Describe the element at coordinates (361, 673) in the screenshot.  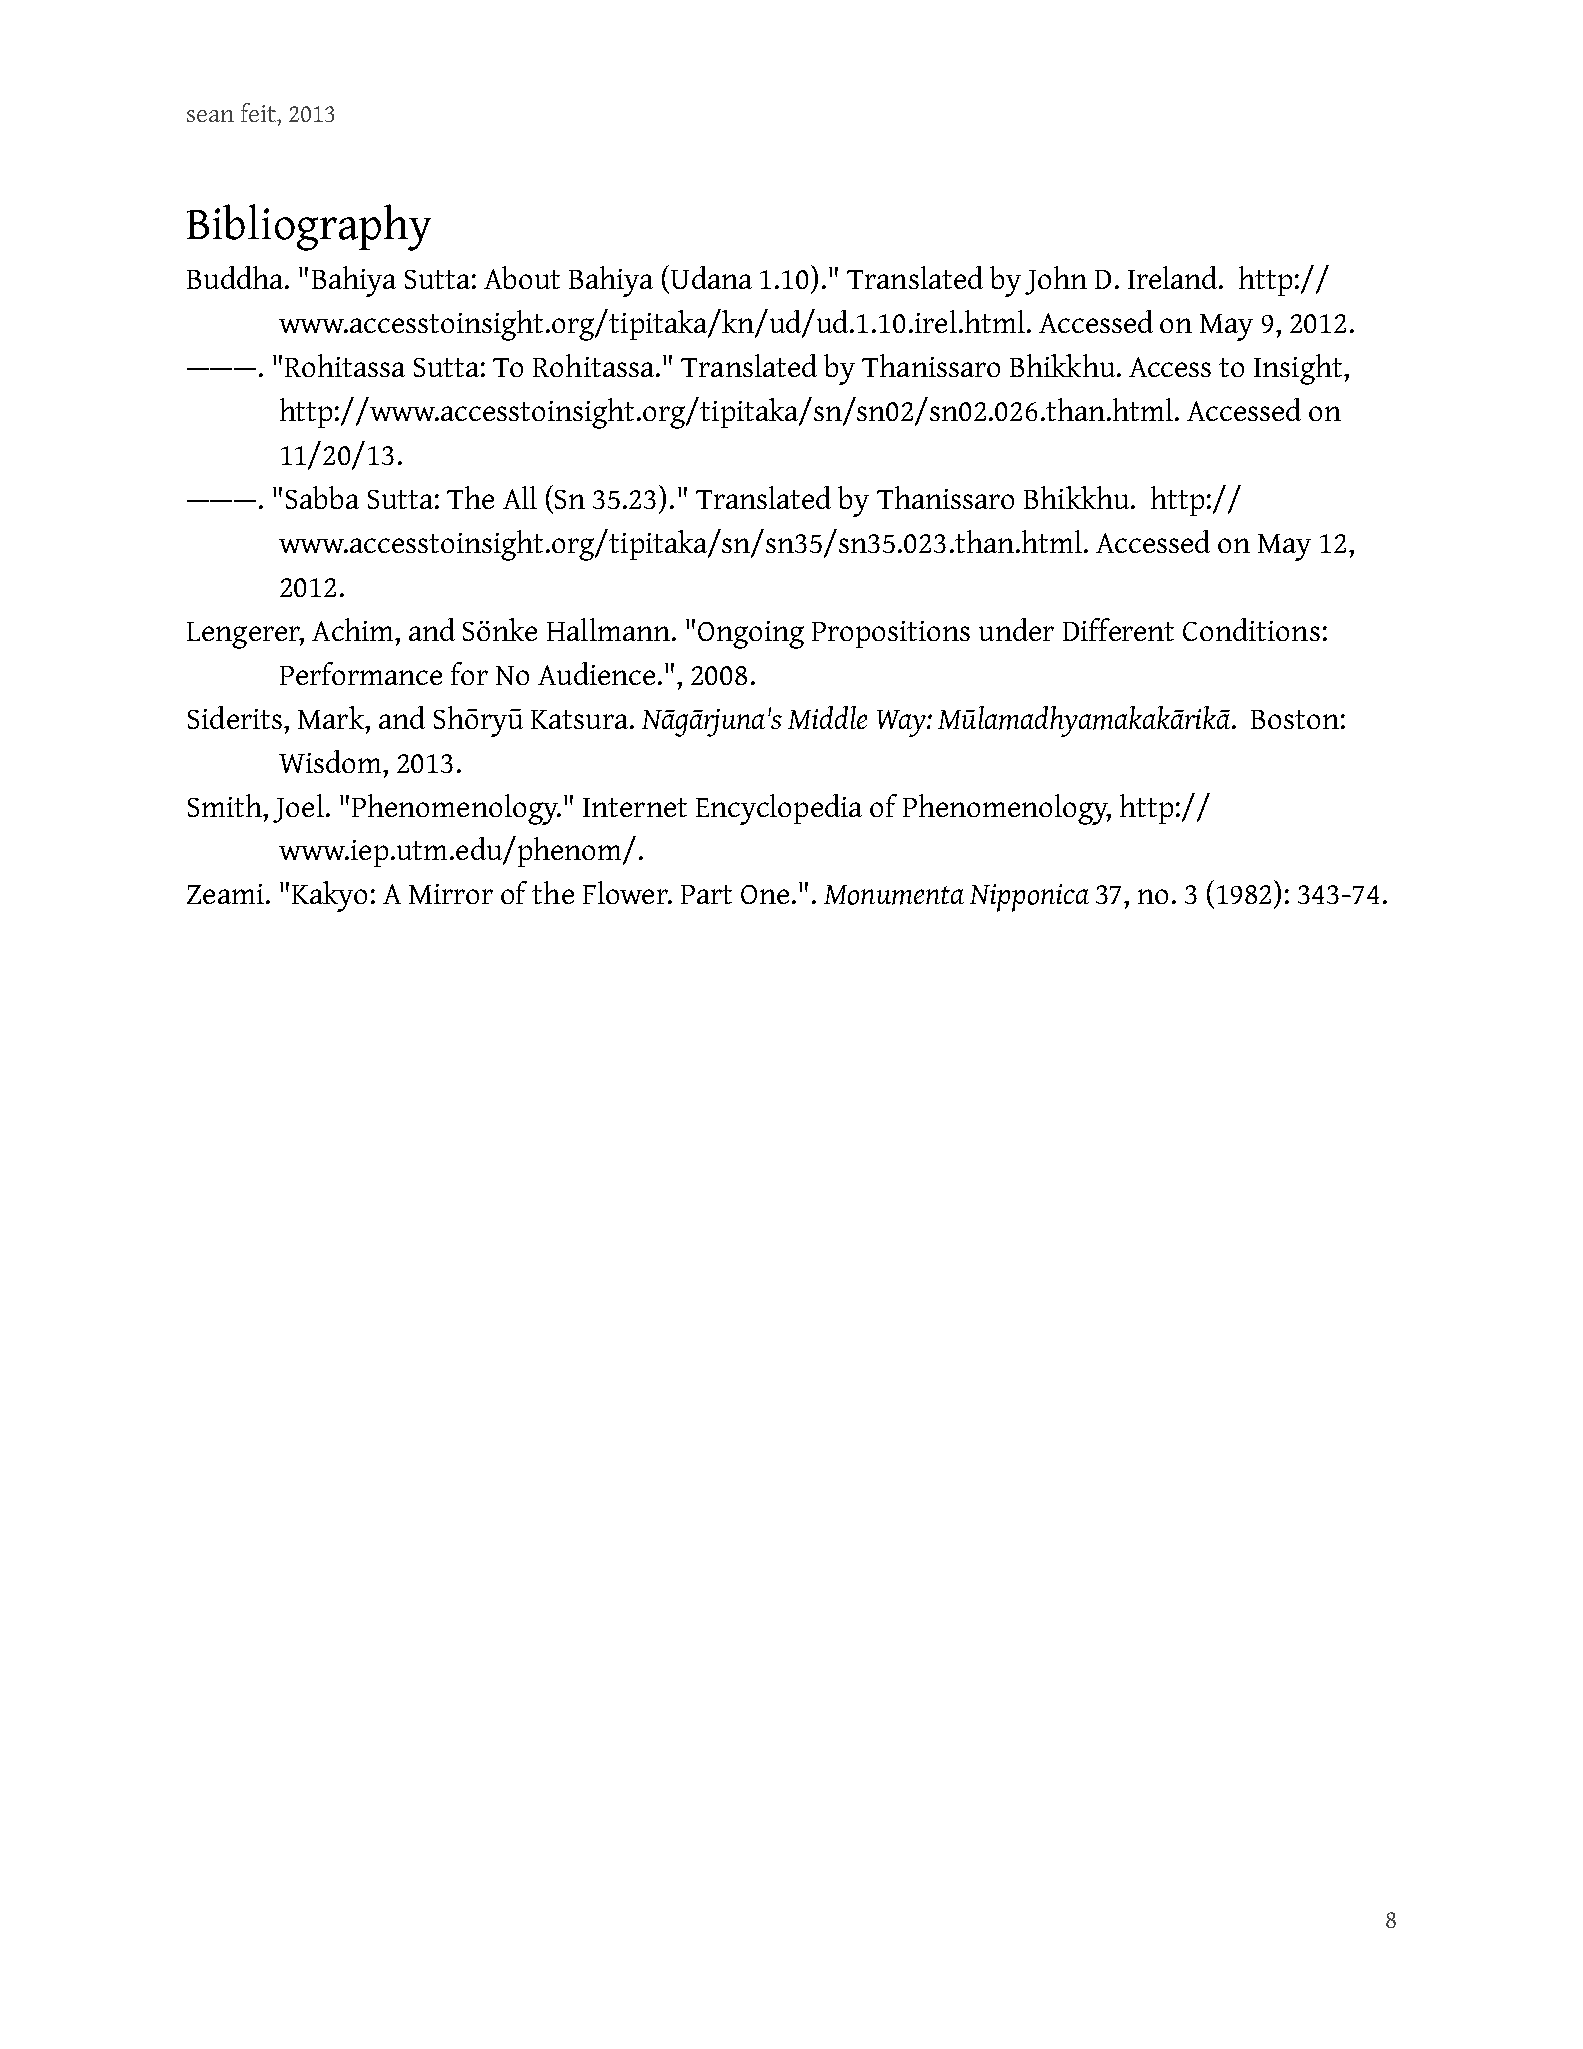
I see `Performance` at that location.
